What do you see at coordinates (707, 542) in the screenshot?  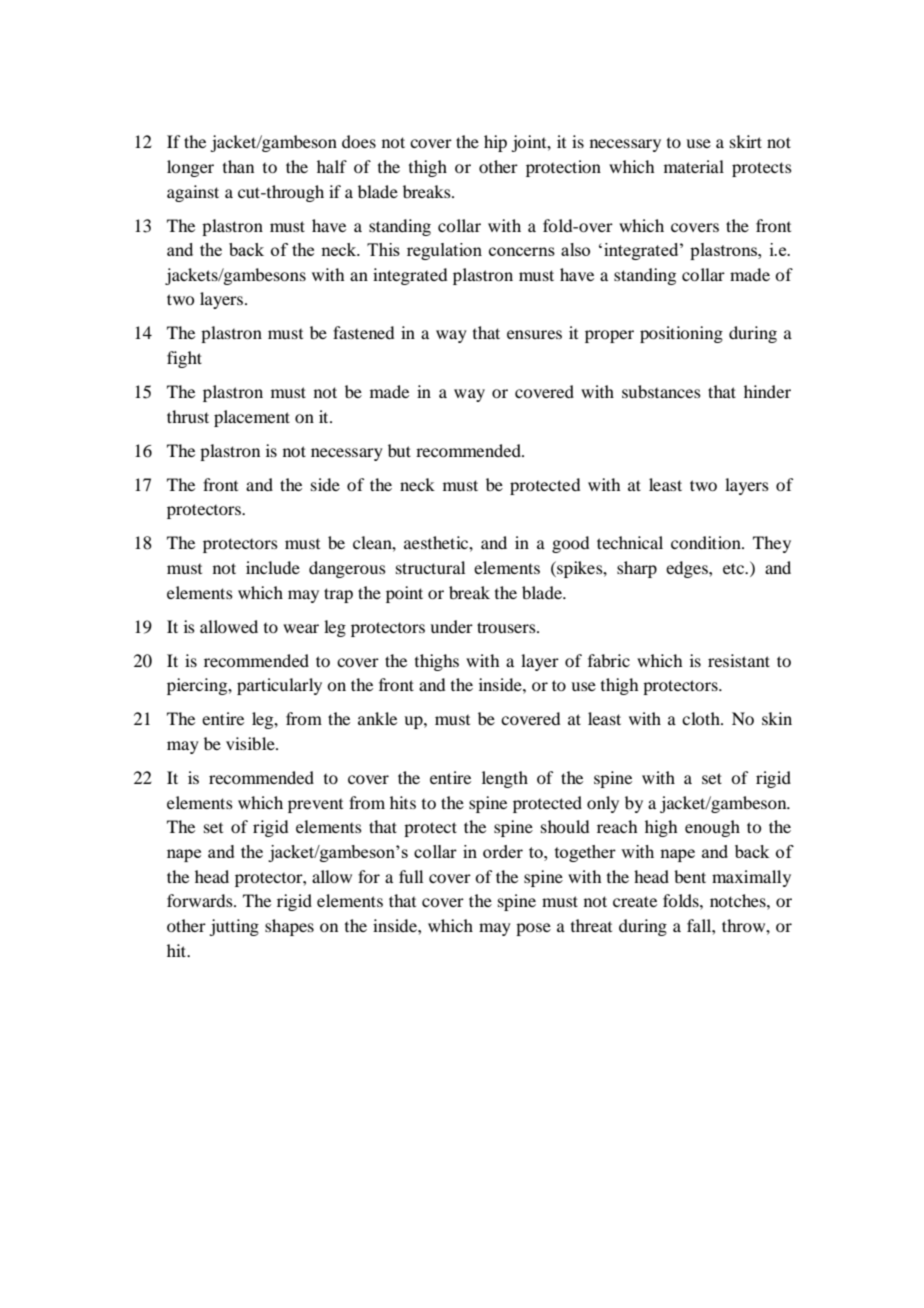 I see `condition` at bounding box center [707, 542].
